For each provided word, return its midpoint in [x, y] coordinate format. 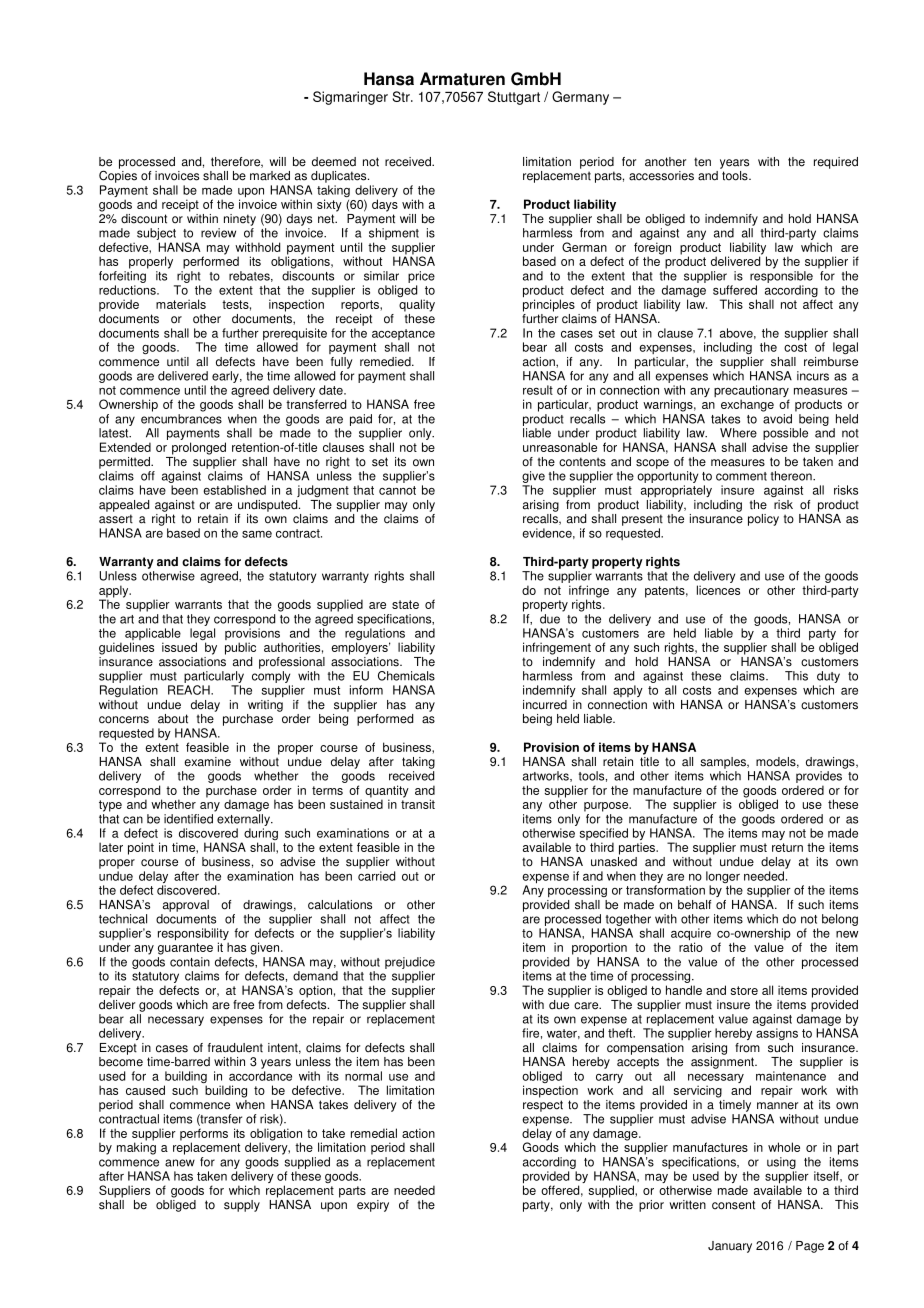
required [836, 163]
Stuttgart [514, 98]
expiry [373, 1206]
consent [733, 1205]
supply [242, 1206]
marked [270, 176]
